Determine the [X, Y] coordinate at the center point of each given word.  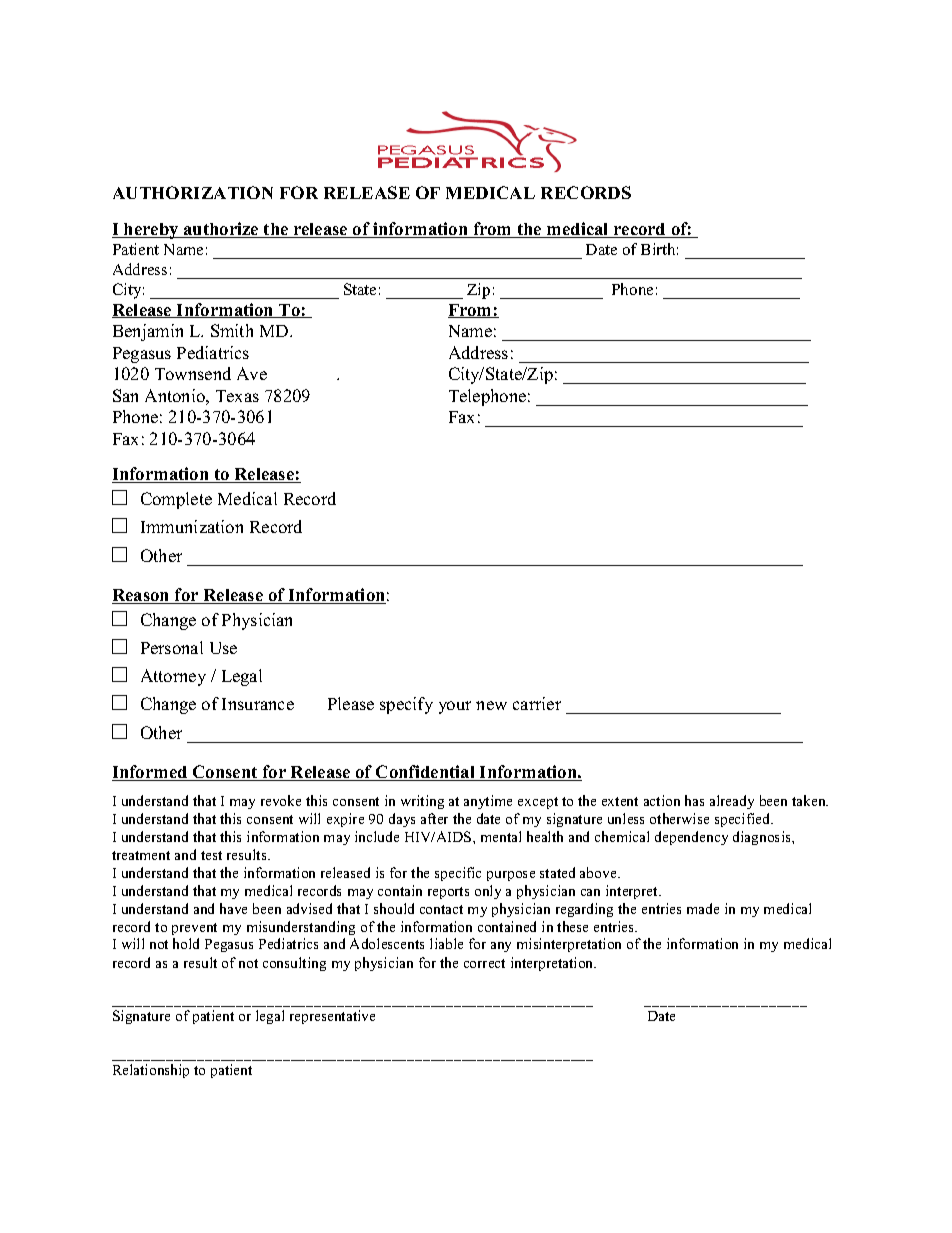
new [491, 705]
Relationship [151, 1071]
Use [223, 648]
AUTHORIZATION [193, 192]
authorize [221, 230]
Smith [232, 330]
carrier [537, 703]
